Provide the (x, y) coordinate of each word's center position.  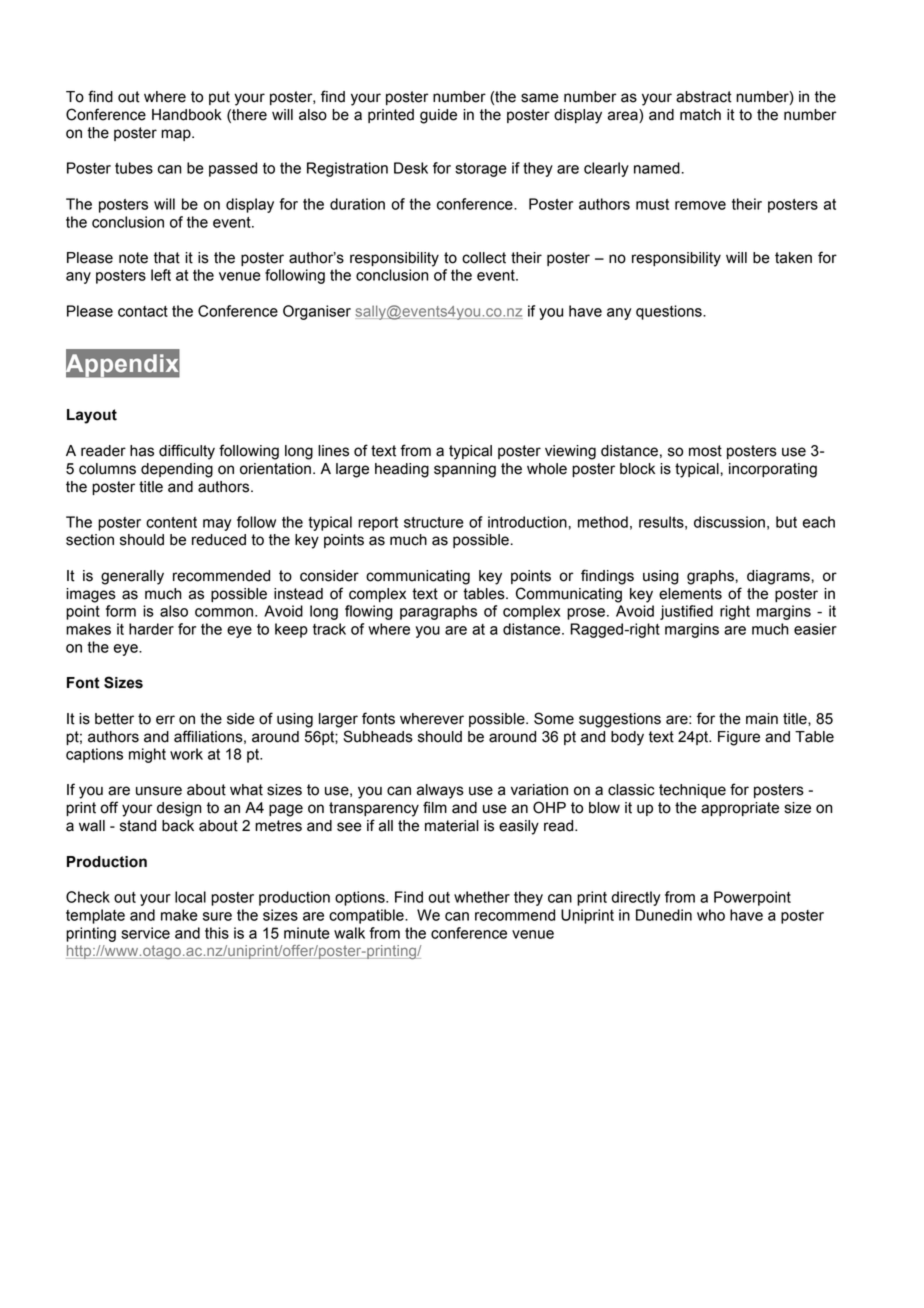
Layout (92, 416)
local (190, 897)
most (705, 451)
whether (482, 897)
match (700, 115)
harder (151, 629)
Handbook (187, 115)
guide (438, 116)
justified (686, 612)
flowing (369, 612)
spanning (465, 470)
